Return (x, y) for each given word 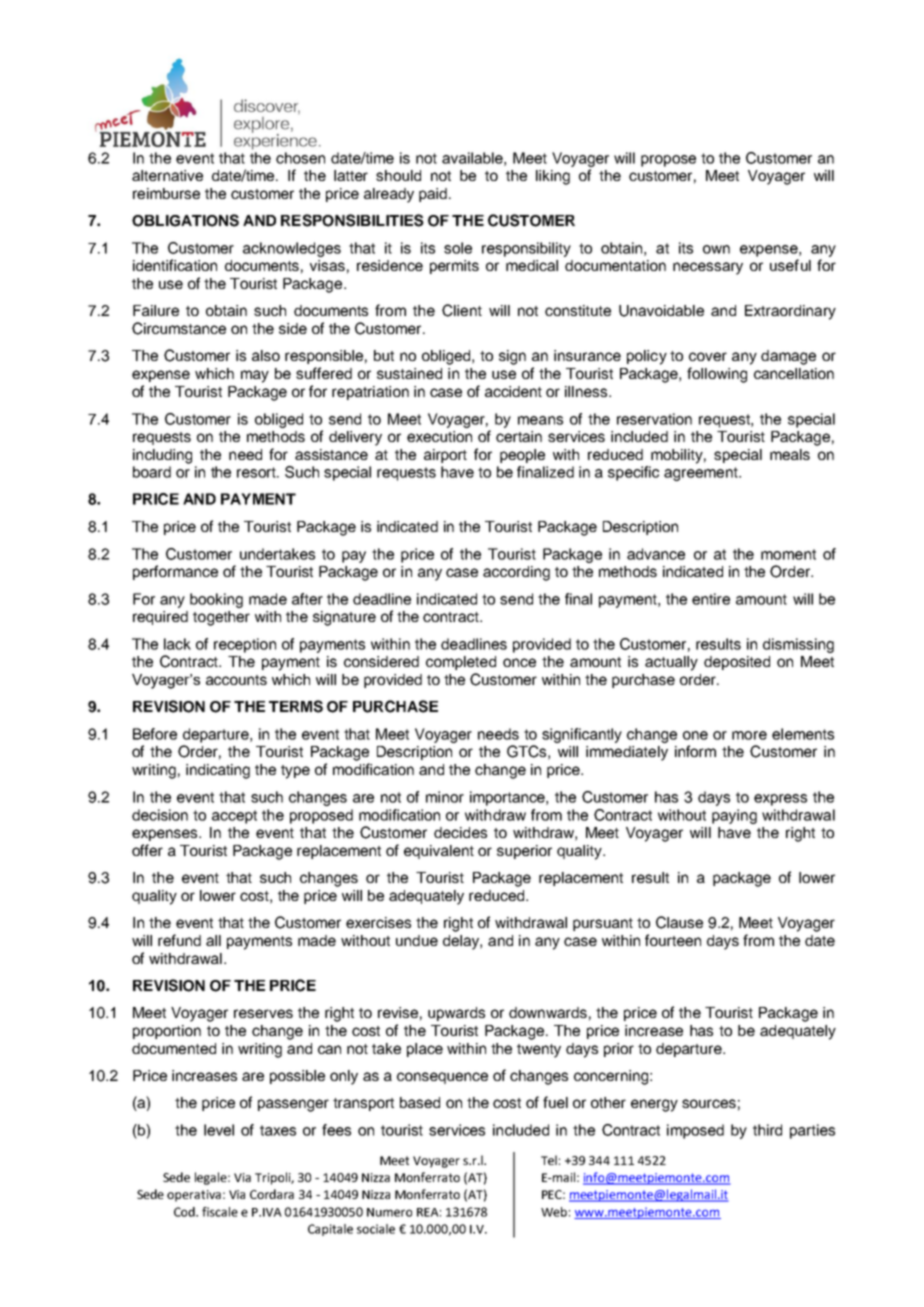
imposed (695, 1131)
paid (433, 195)
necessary (708, 268)
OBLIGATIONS (185, 220)
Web (554, 1212)
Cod (185, 1212)
